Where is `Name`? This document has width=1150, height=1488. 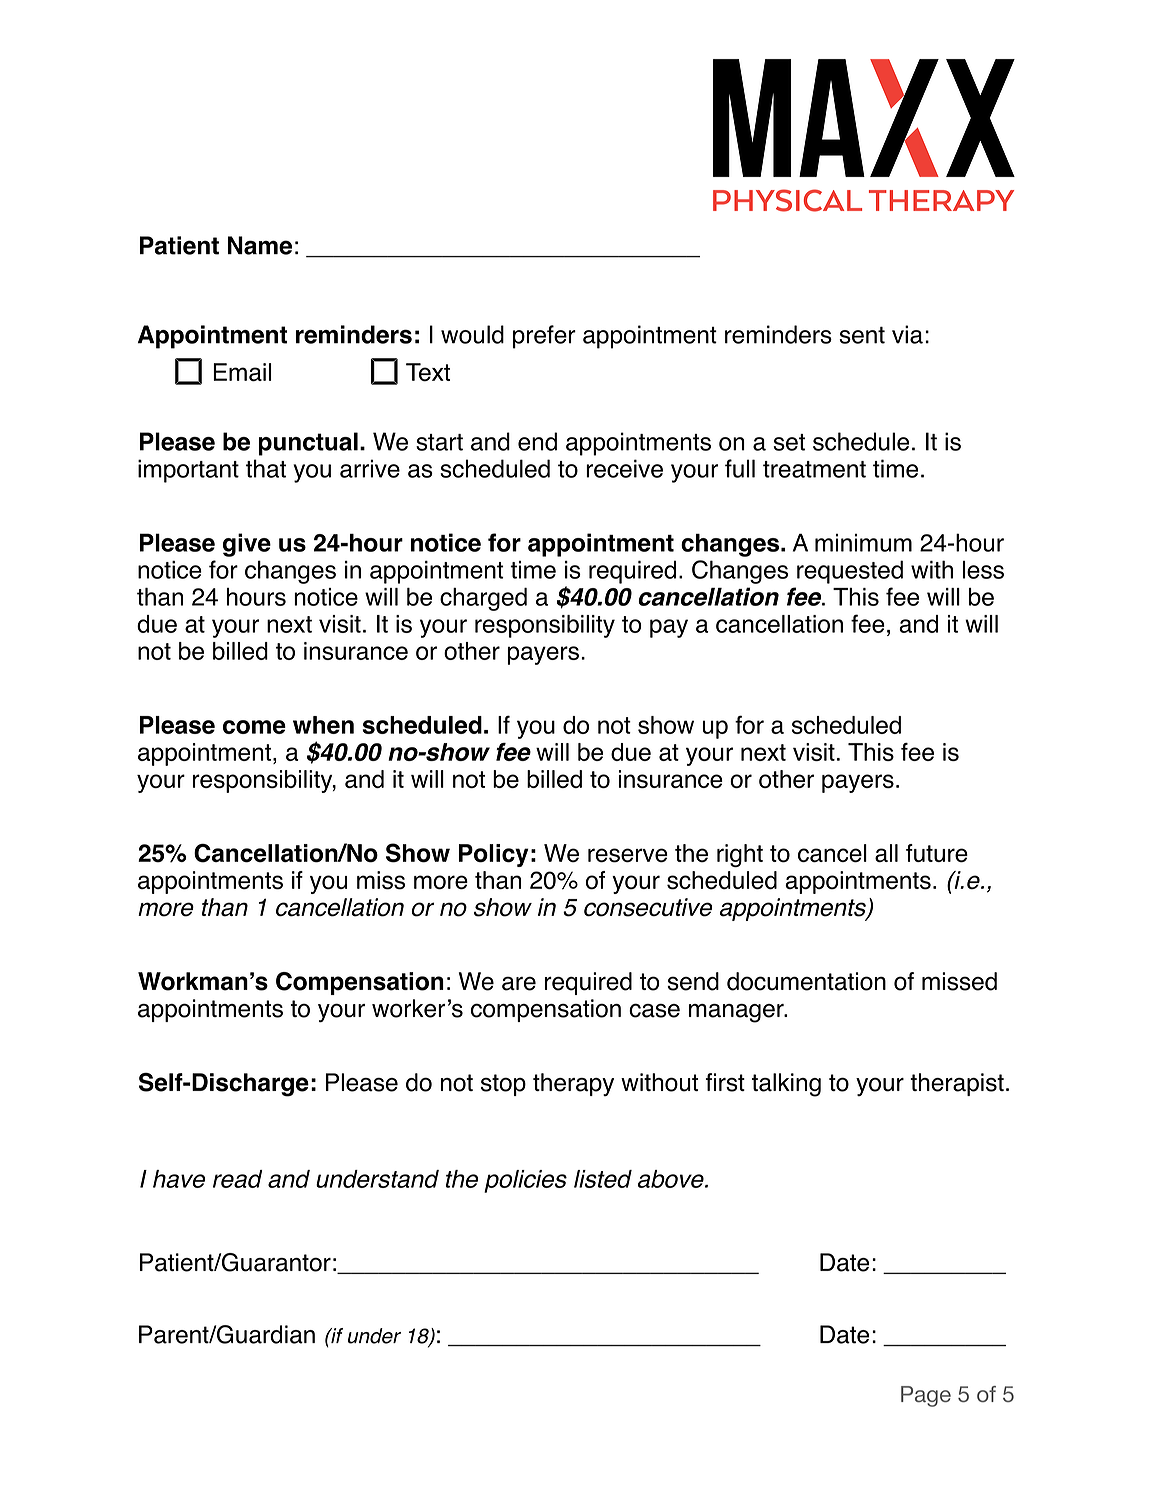
Name is located at coordinates (260, 245).
